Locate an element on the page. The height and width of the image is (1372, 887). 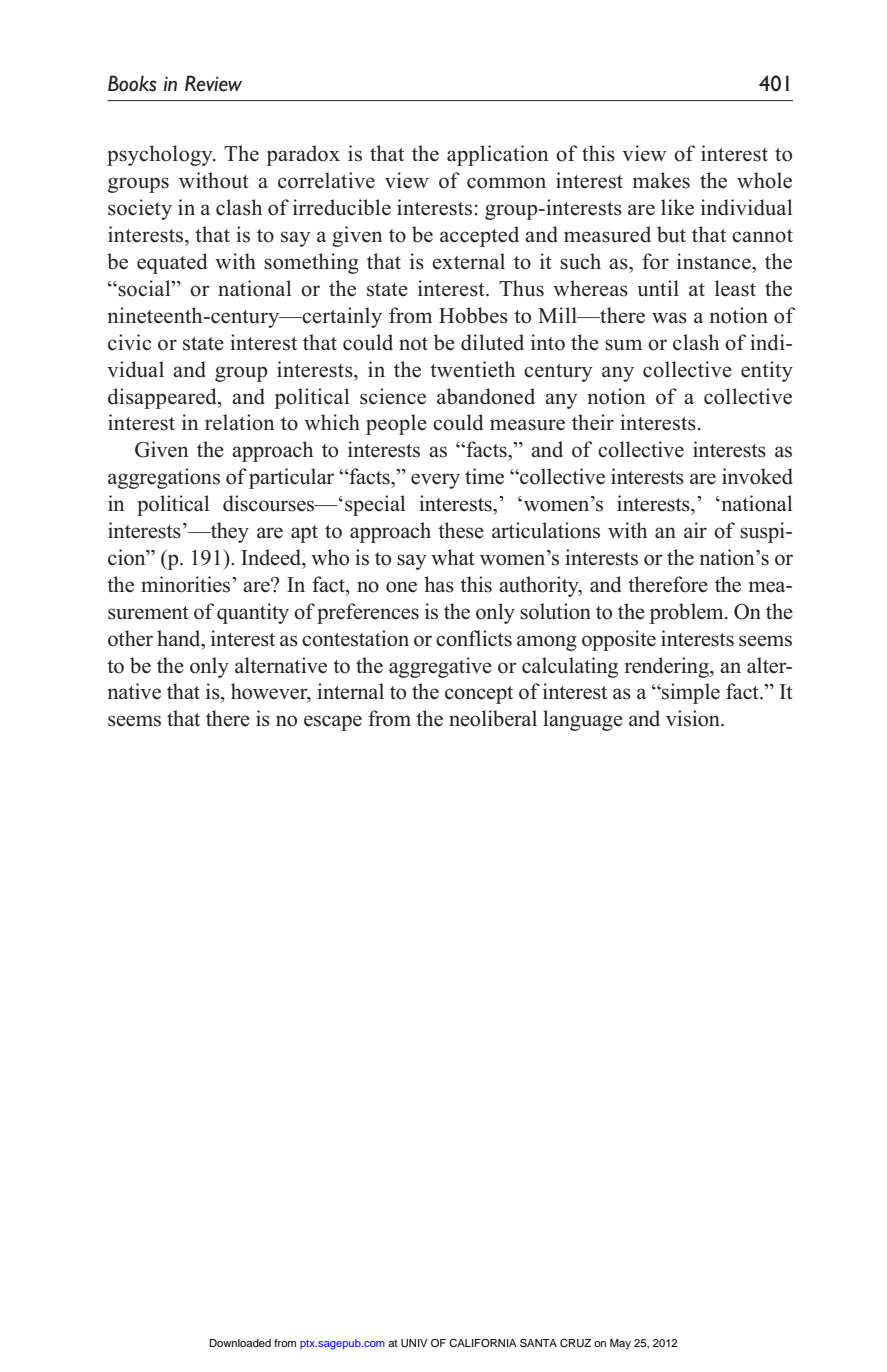
application is located at coordinates (498, 155).
